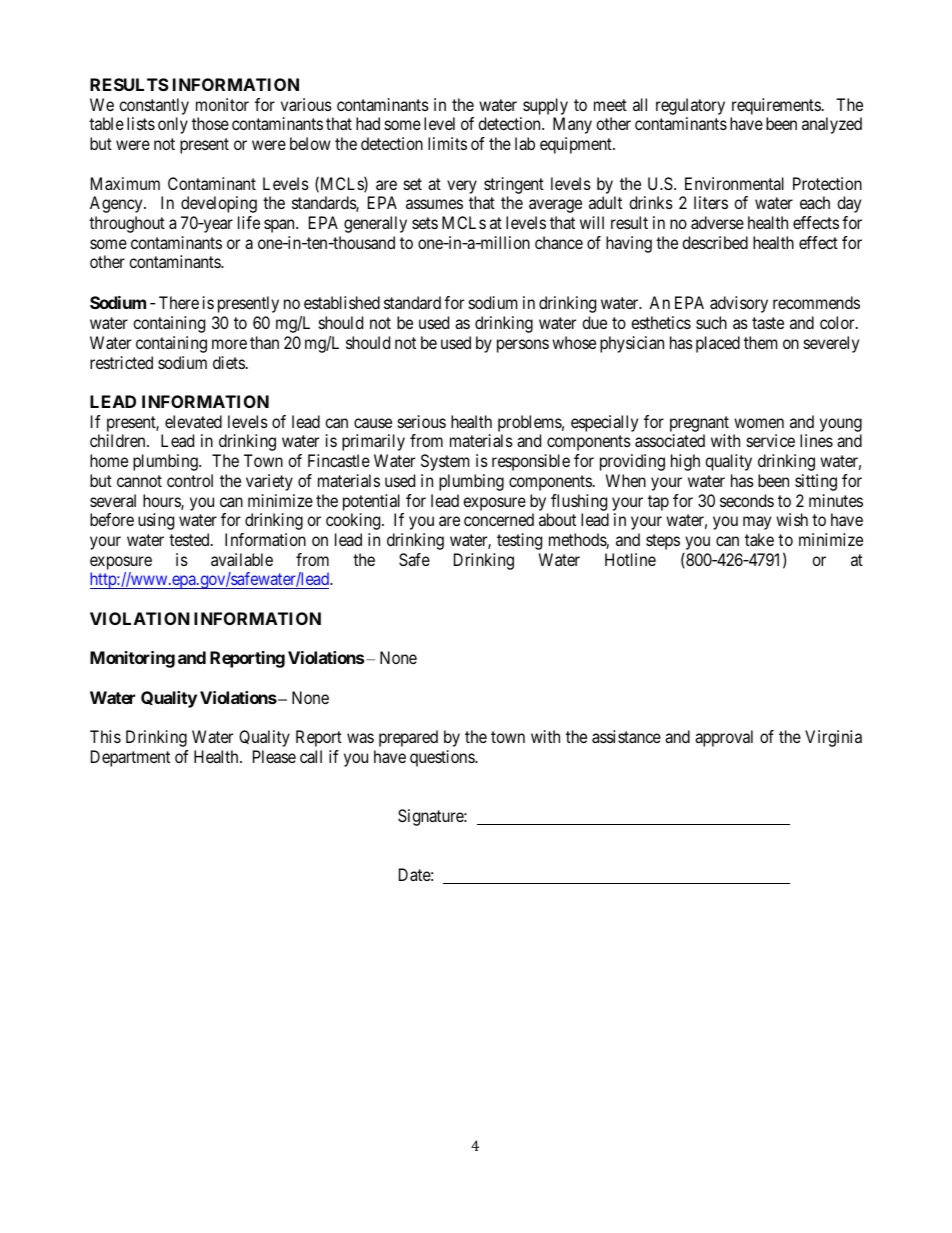 Image resolution: width=952 pixels, height=1233 pixels. What do you see at coordinates (193, 421) in the screenshot?
I see `elevated` at bounding box center [193, 421].
